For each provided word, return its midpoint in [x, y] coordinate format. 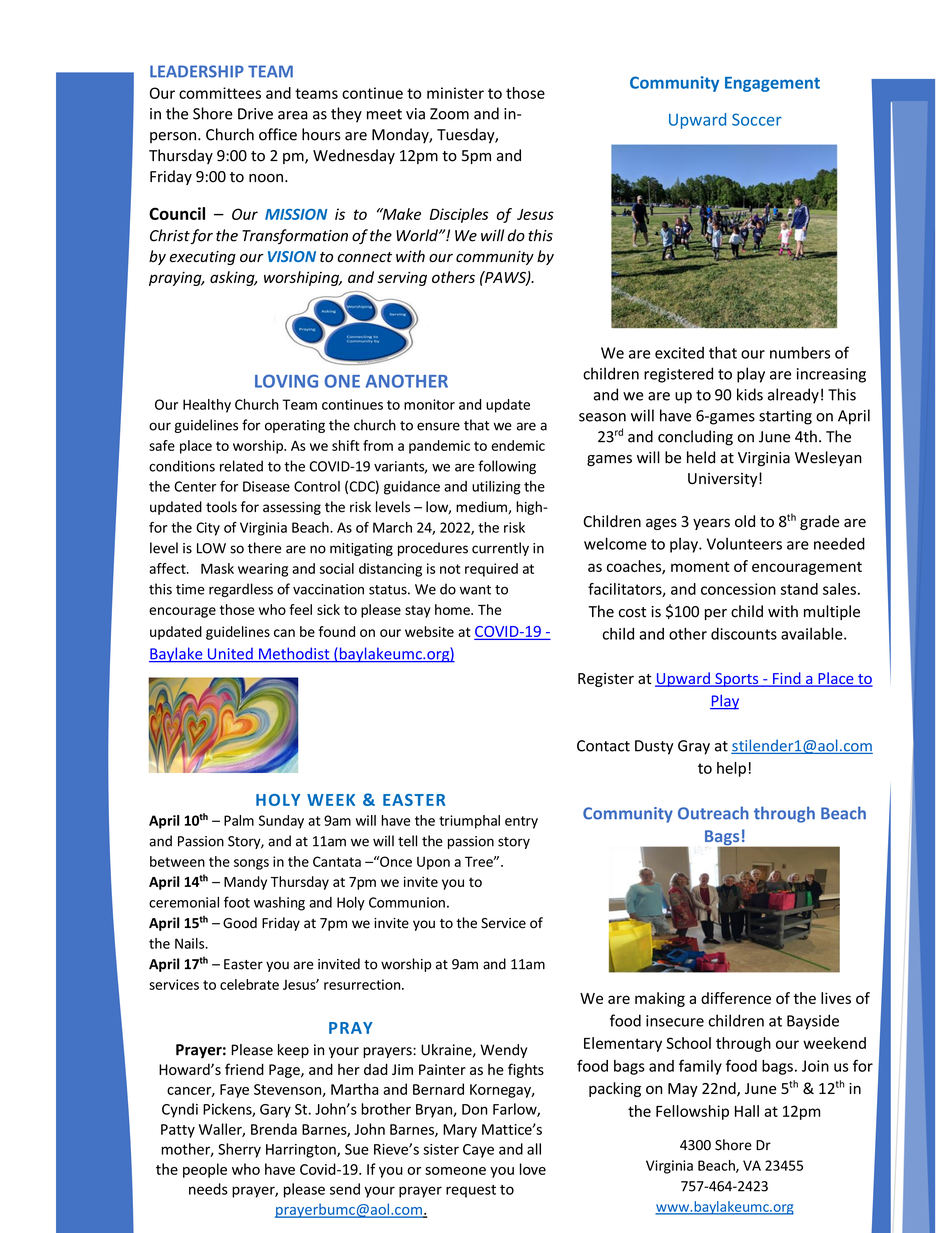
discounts [744, 634]
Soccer [757, 119]
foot [237, 902]
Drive [255, 114]
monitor [429, 404]
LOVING [286, 381]
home [453, 609]
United [230, 654]
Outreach [713, 813]
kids [750, 394]
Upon [433, 863]
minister [455, 93]
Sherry [239, 1150]
